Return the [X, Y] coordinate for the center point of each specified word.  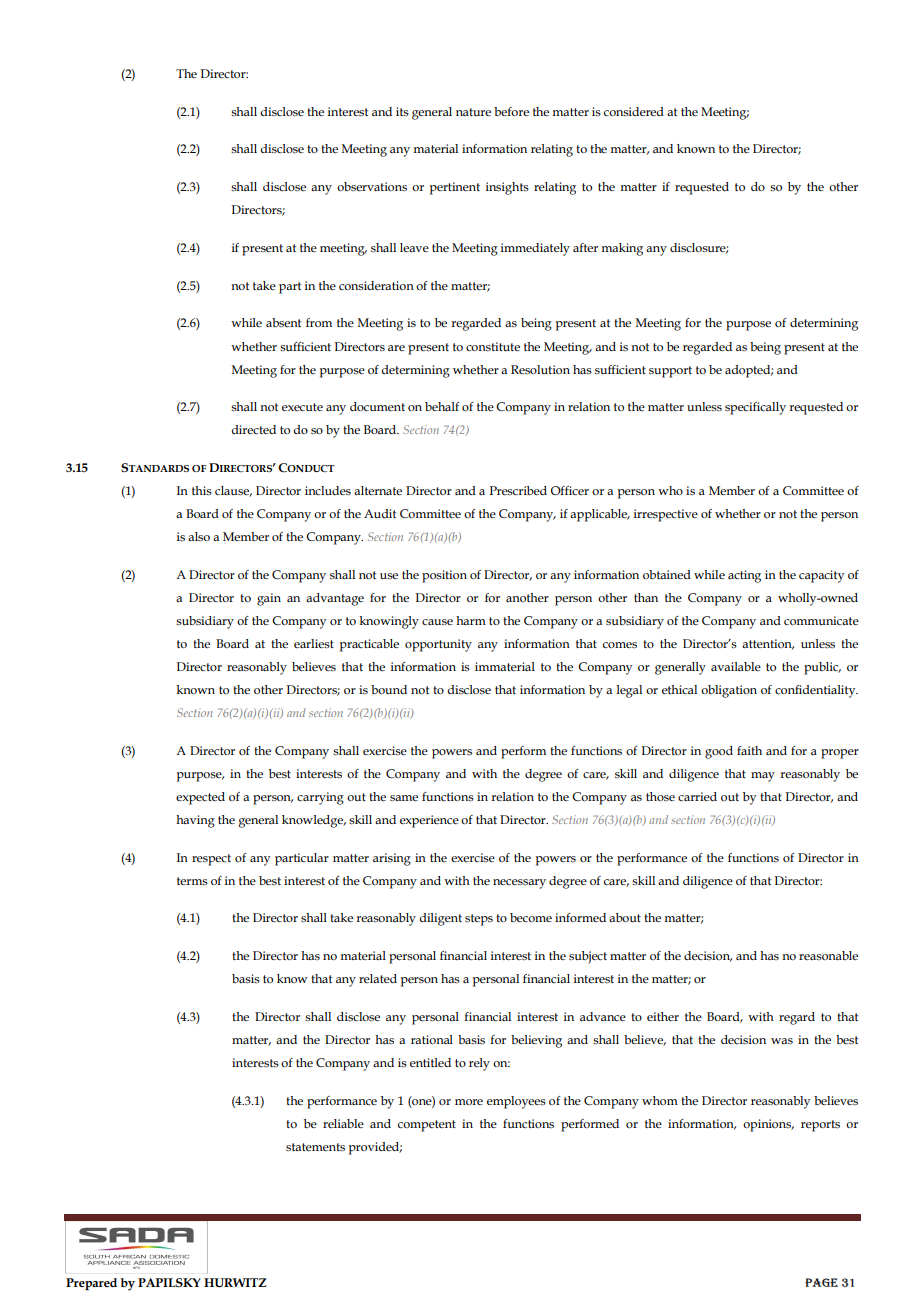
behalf [442, 406]
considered [634, 112]
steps [479, 920]
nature [473, 112]
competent [427, 1126]
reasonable [828, 956]
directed [253, 429]
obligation [729, 691]
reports [820, 1126]
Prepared [91, 1284]
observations [372, 186]
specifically [755, 408]
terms [192, 881]
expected [200, 798]
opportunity [438, 645]
